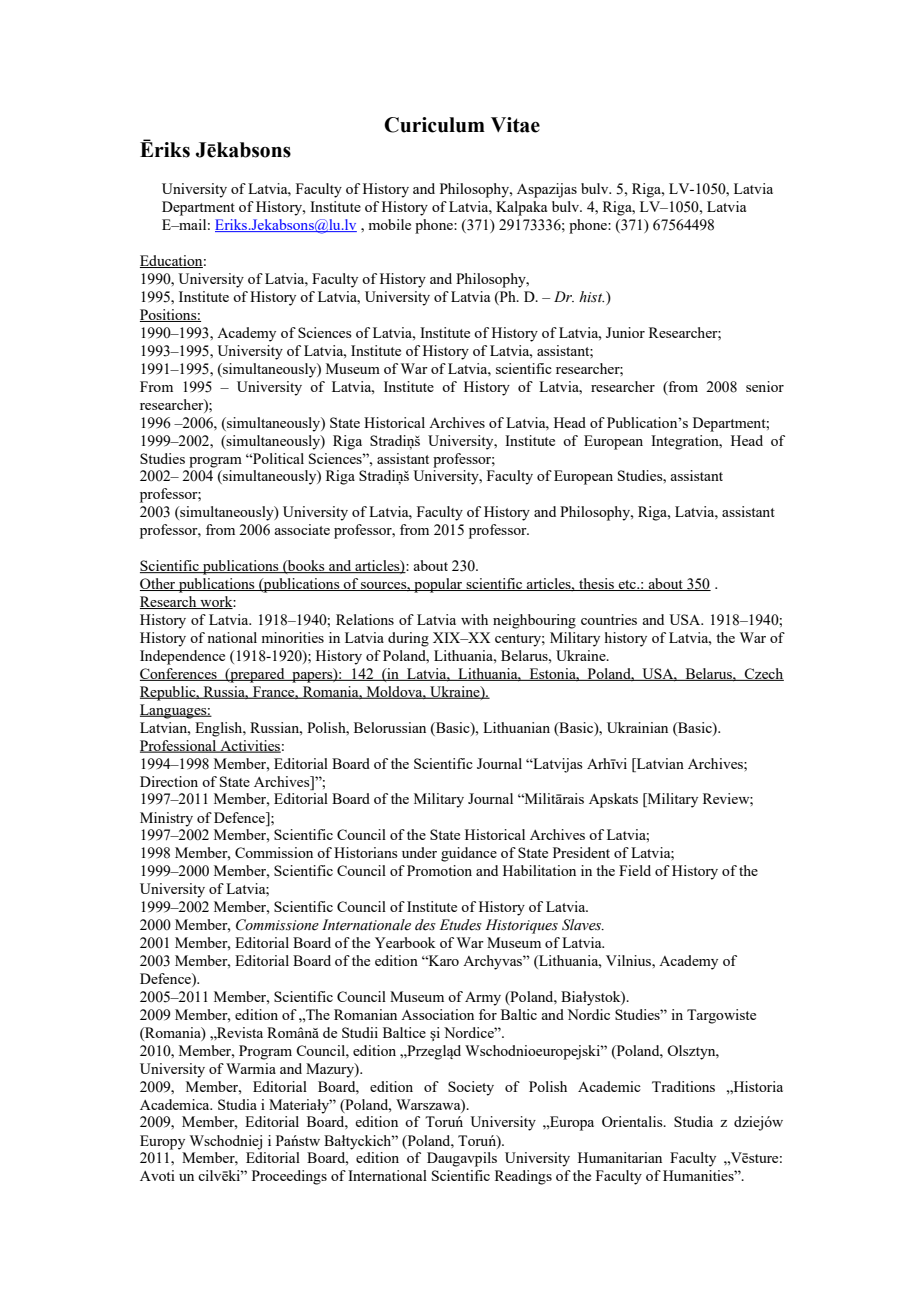 This document has height=1308, width=924. Describe the element at coordinates (635, 870) in the document. I see `Field` at that location.
